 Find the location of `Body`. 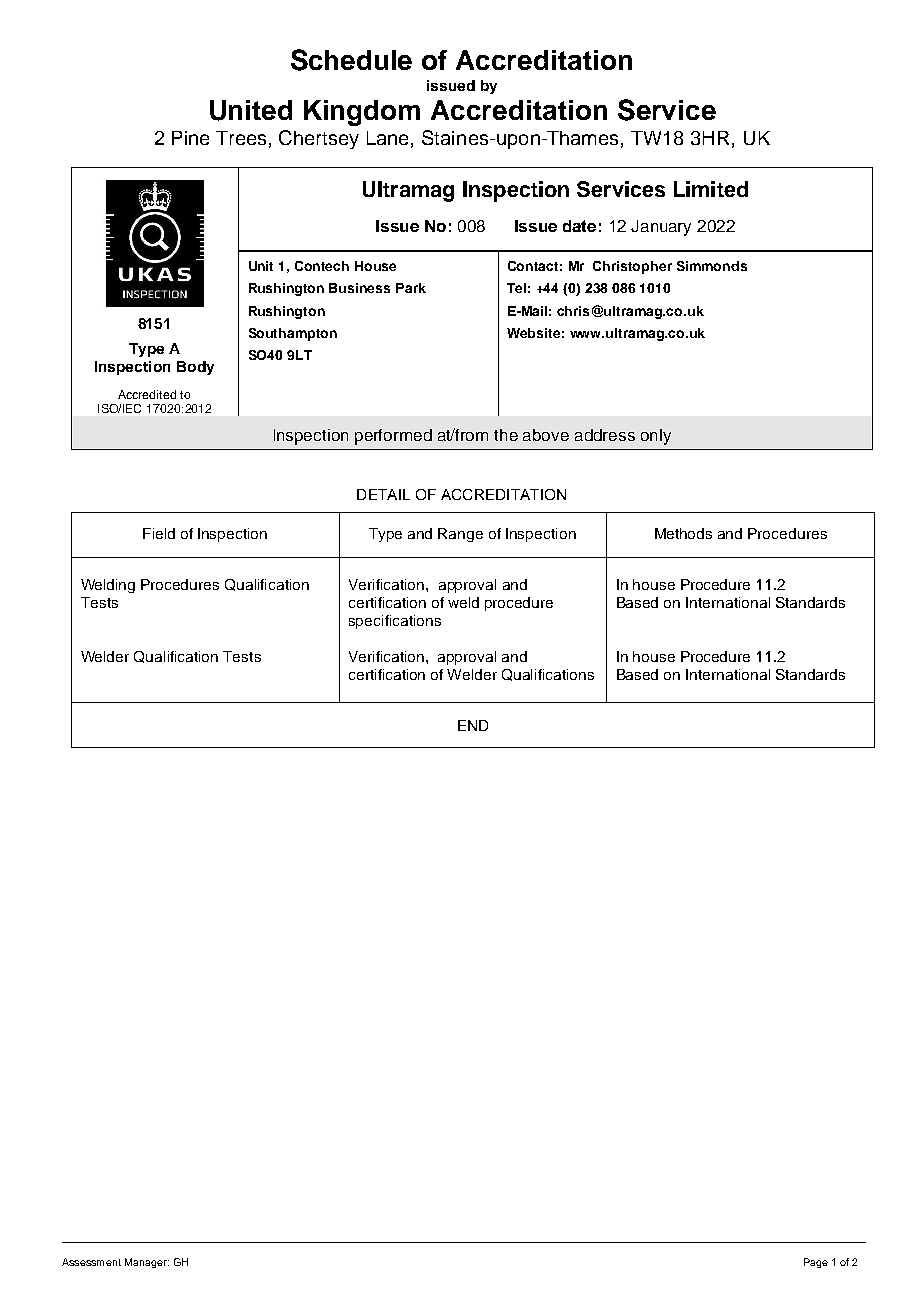

Body is located at coordinates (195, 368).
